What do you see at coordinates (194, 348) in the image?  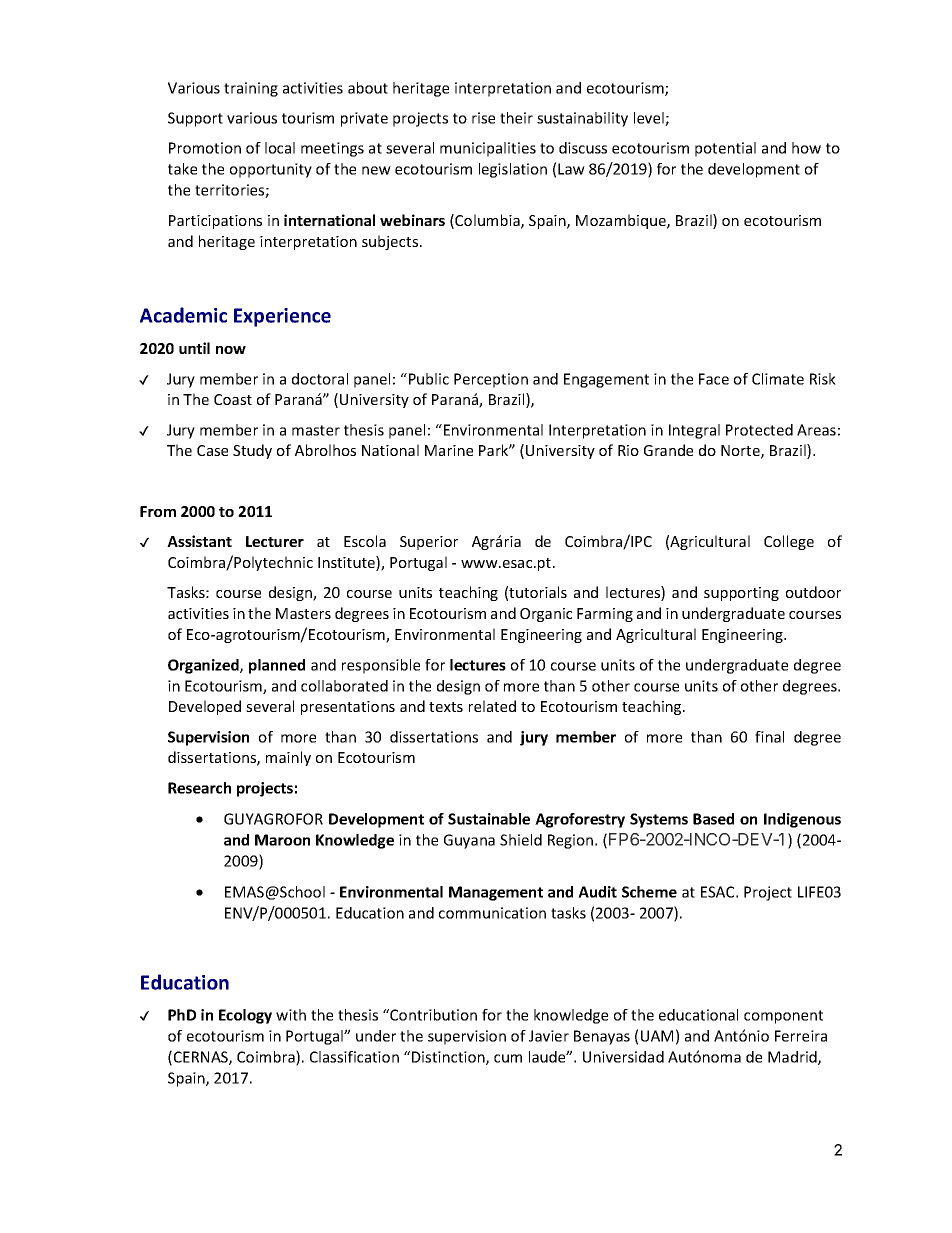 I see `until` at bounding box center [194, 348].
